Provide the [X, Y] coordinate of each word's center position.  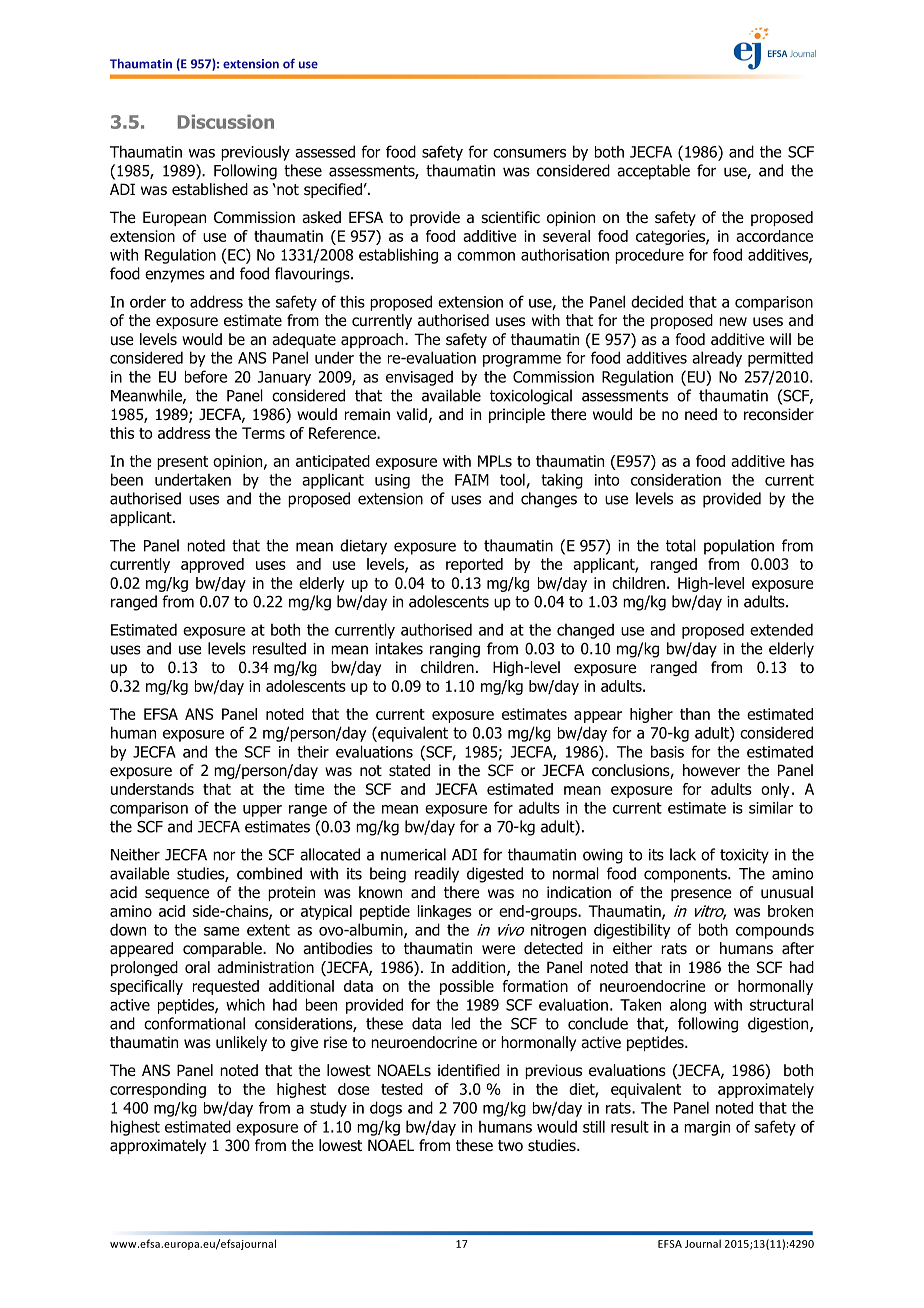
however [711, 770]
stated [409, 770]
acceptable [653, 172]
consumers [529, 153]
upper [262, 811]
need [701, 414]
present [182, 463]
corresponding [158, 1090]
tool [513, 480]
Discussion [226, 121]
